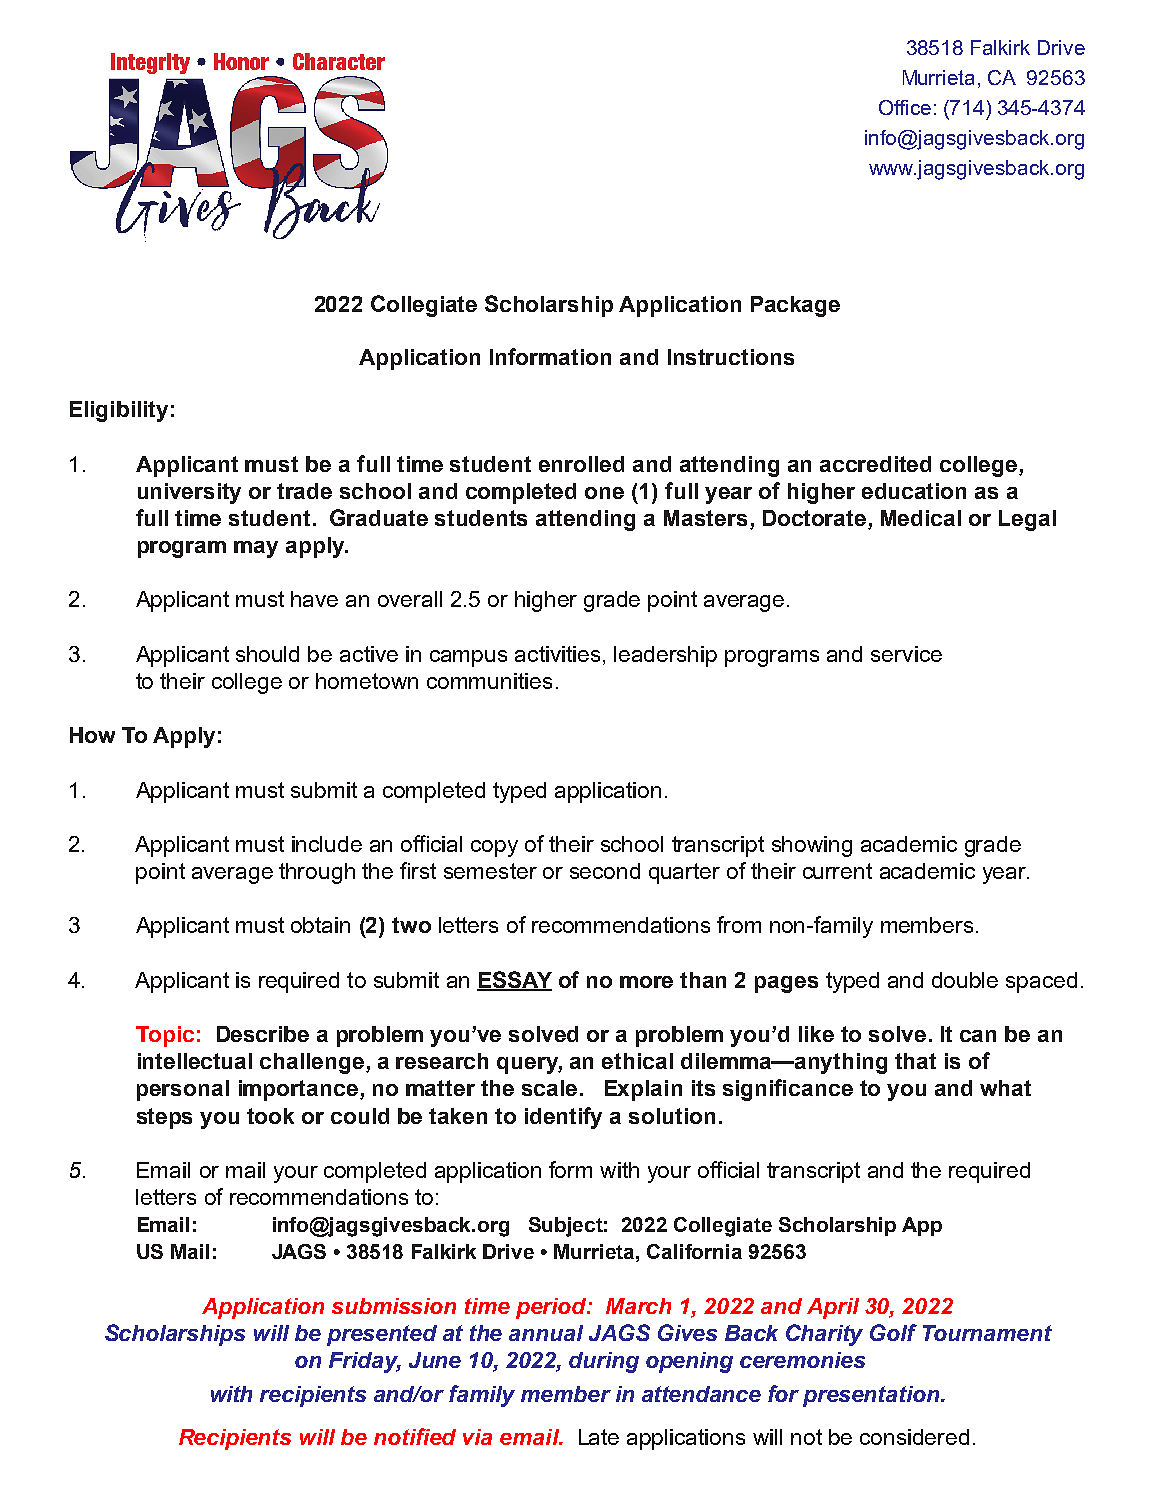 This screenshot has height=1494, width=1155. Describe the element at coordinates (119, 411) in the screenshot. I see `Eligibility` at that location.
